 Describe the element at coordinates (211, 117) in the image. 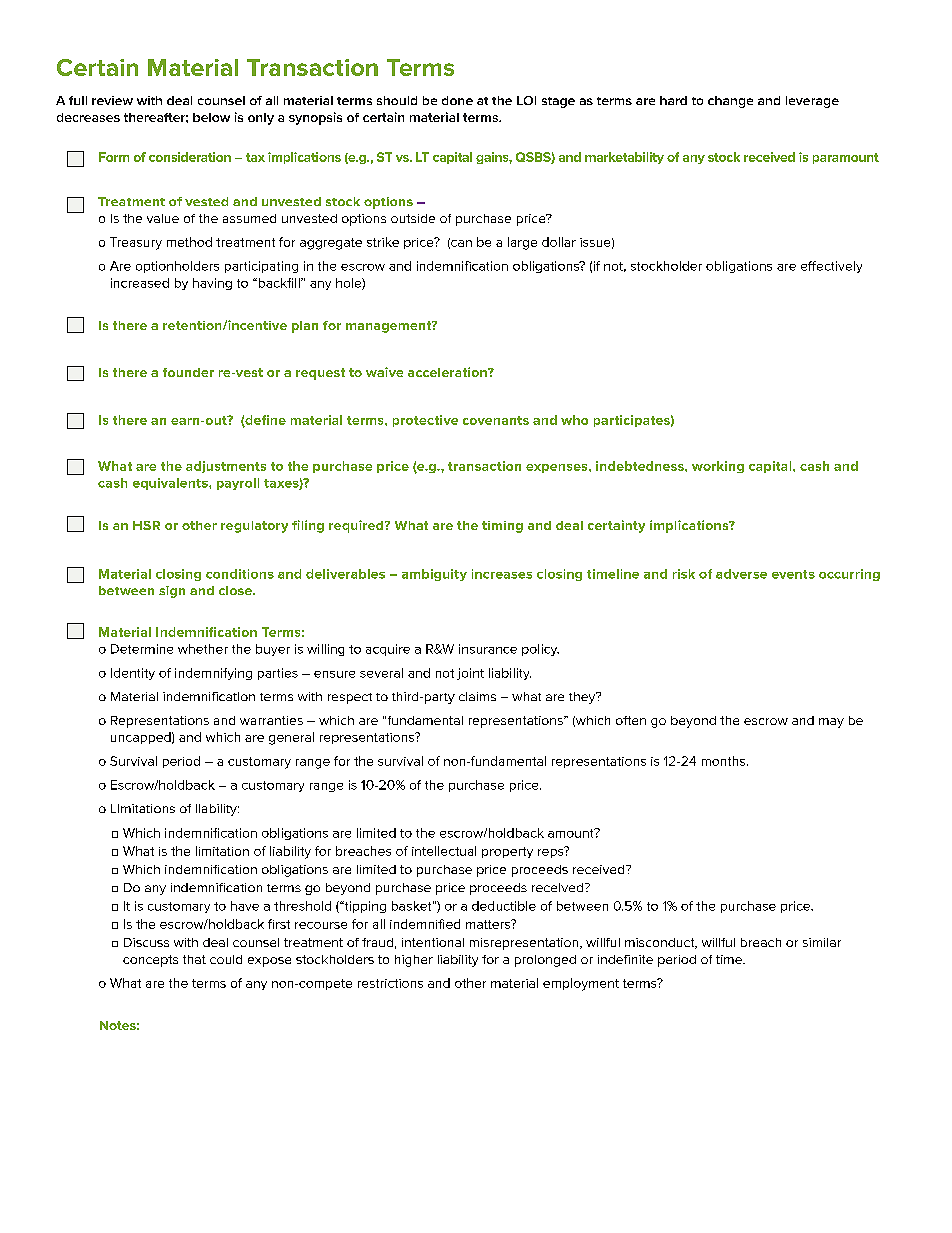

I see `below` at that location.
